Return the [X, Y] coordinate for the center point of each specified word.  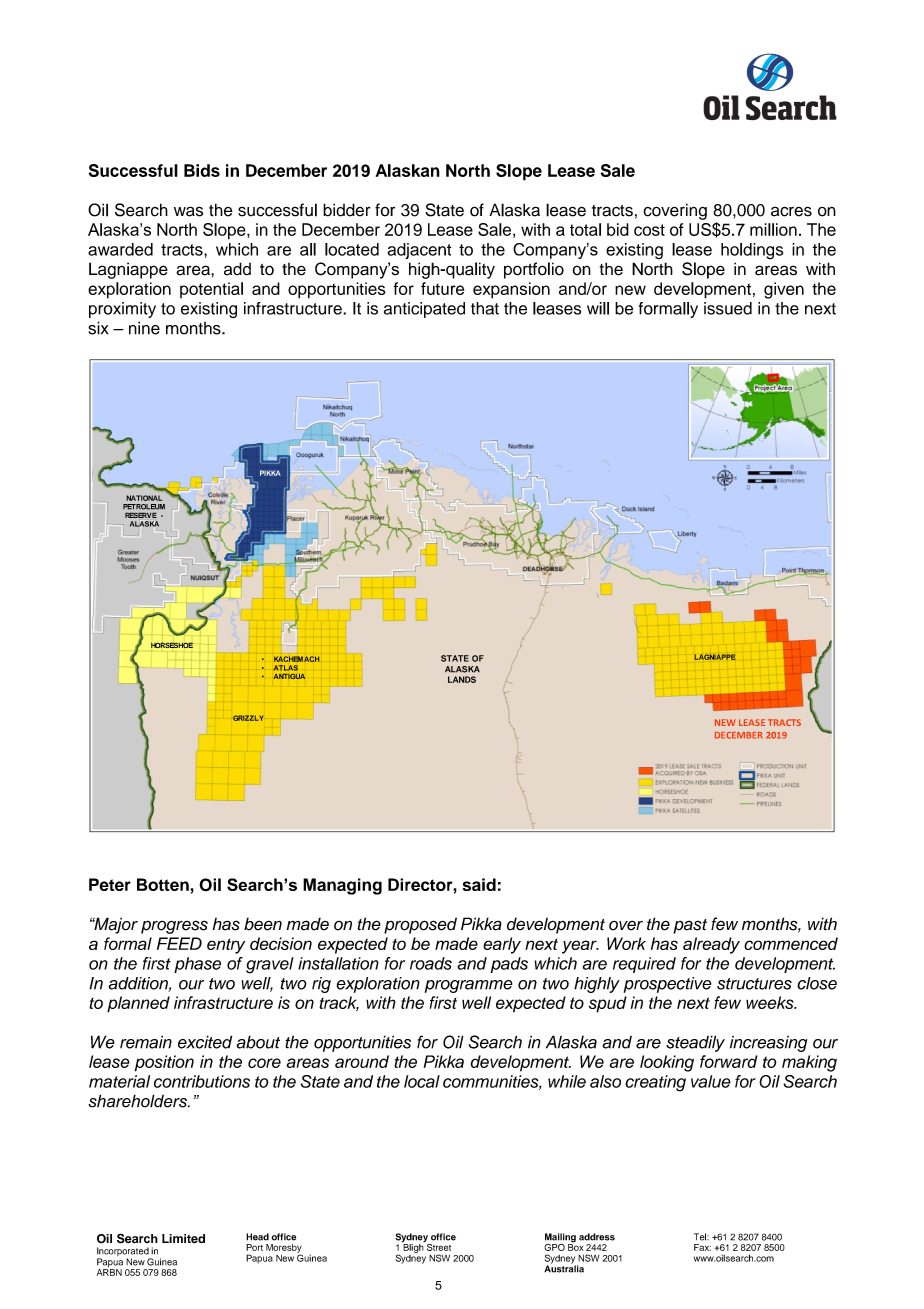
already [711, 945]
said [479, 884]
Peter [110, 884]
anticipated [424, 310]
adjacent [419, 251]
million [773, 229]
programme [469, 986]
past [690, 926]
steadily [695, 1043]
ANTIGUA [289, 676]
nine [144, 328]
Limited [183, 1239]
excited [205, 1042]
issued [728, 308]
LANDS [462, 679]
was [188, 211]
